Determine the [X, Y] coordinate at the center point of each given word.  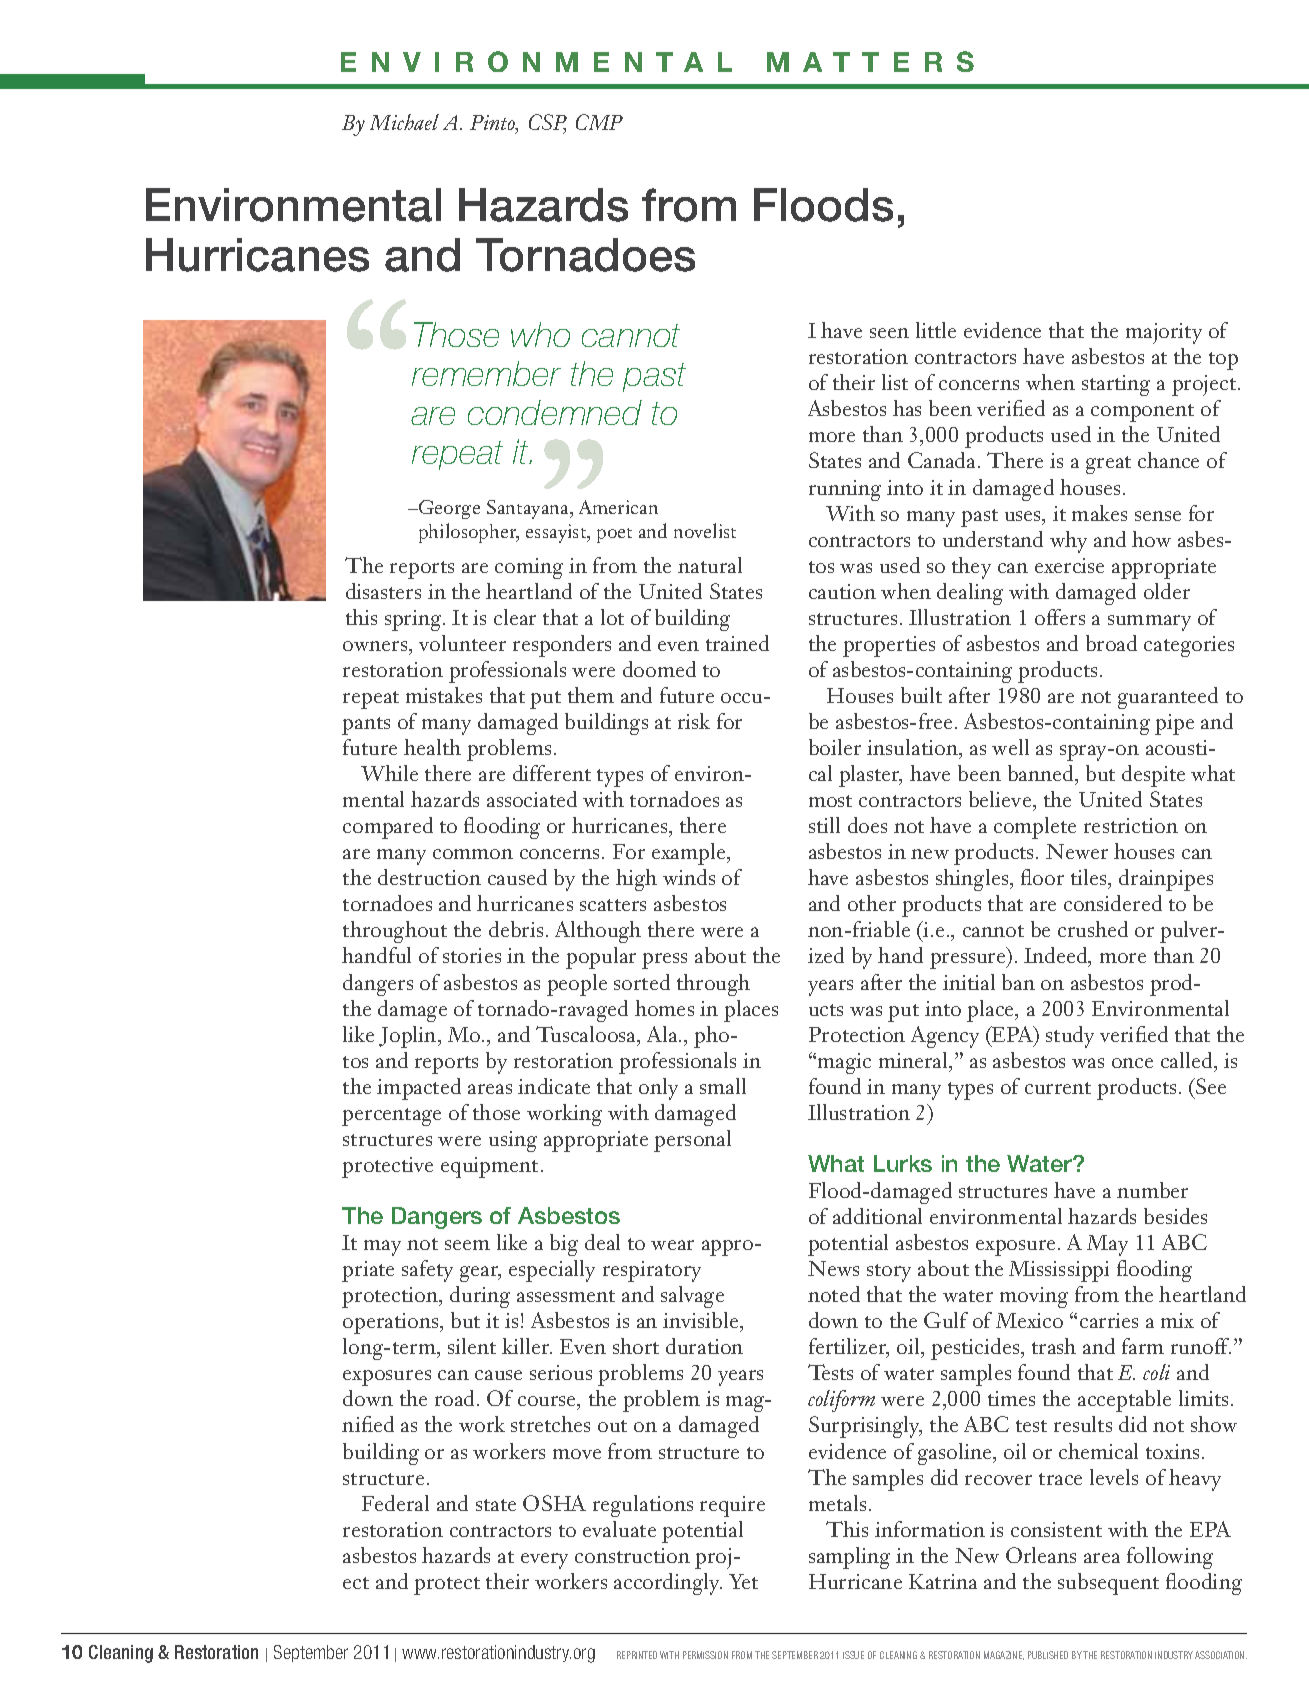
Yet [743, 1581]
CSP [548, 123]
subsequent [1108, 1584]
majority [1164, 333]
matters [870, 61]
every [544, 1561]
